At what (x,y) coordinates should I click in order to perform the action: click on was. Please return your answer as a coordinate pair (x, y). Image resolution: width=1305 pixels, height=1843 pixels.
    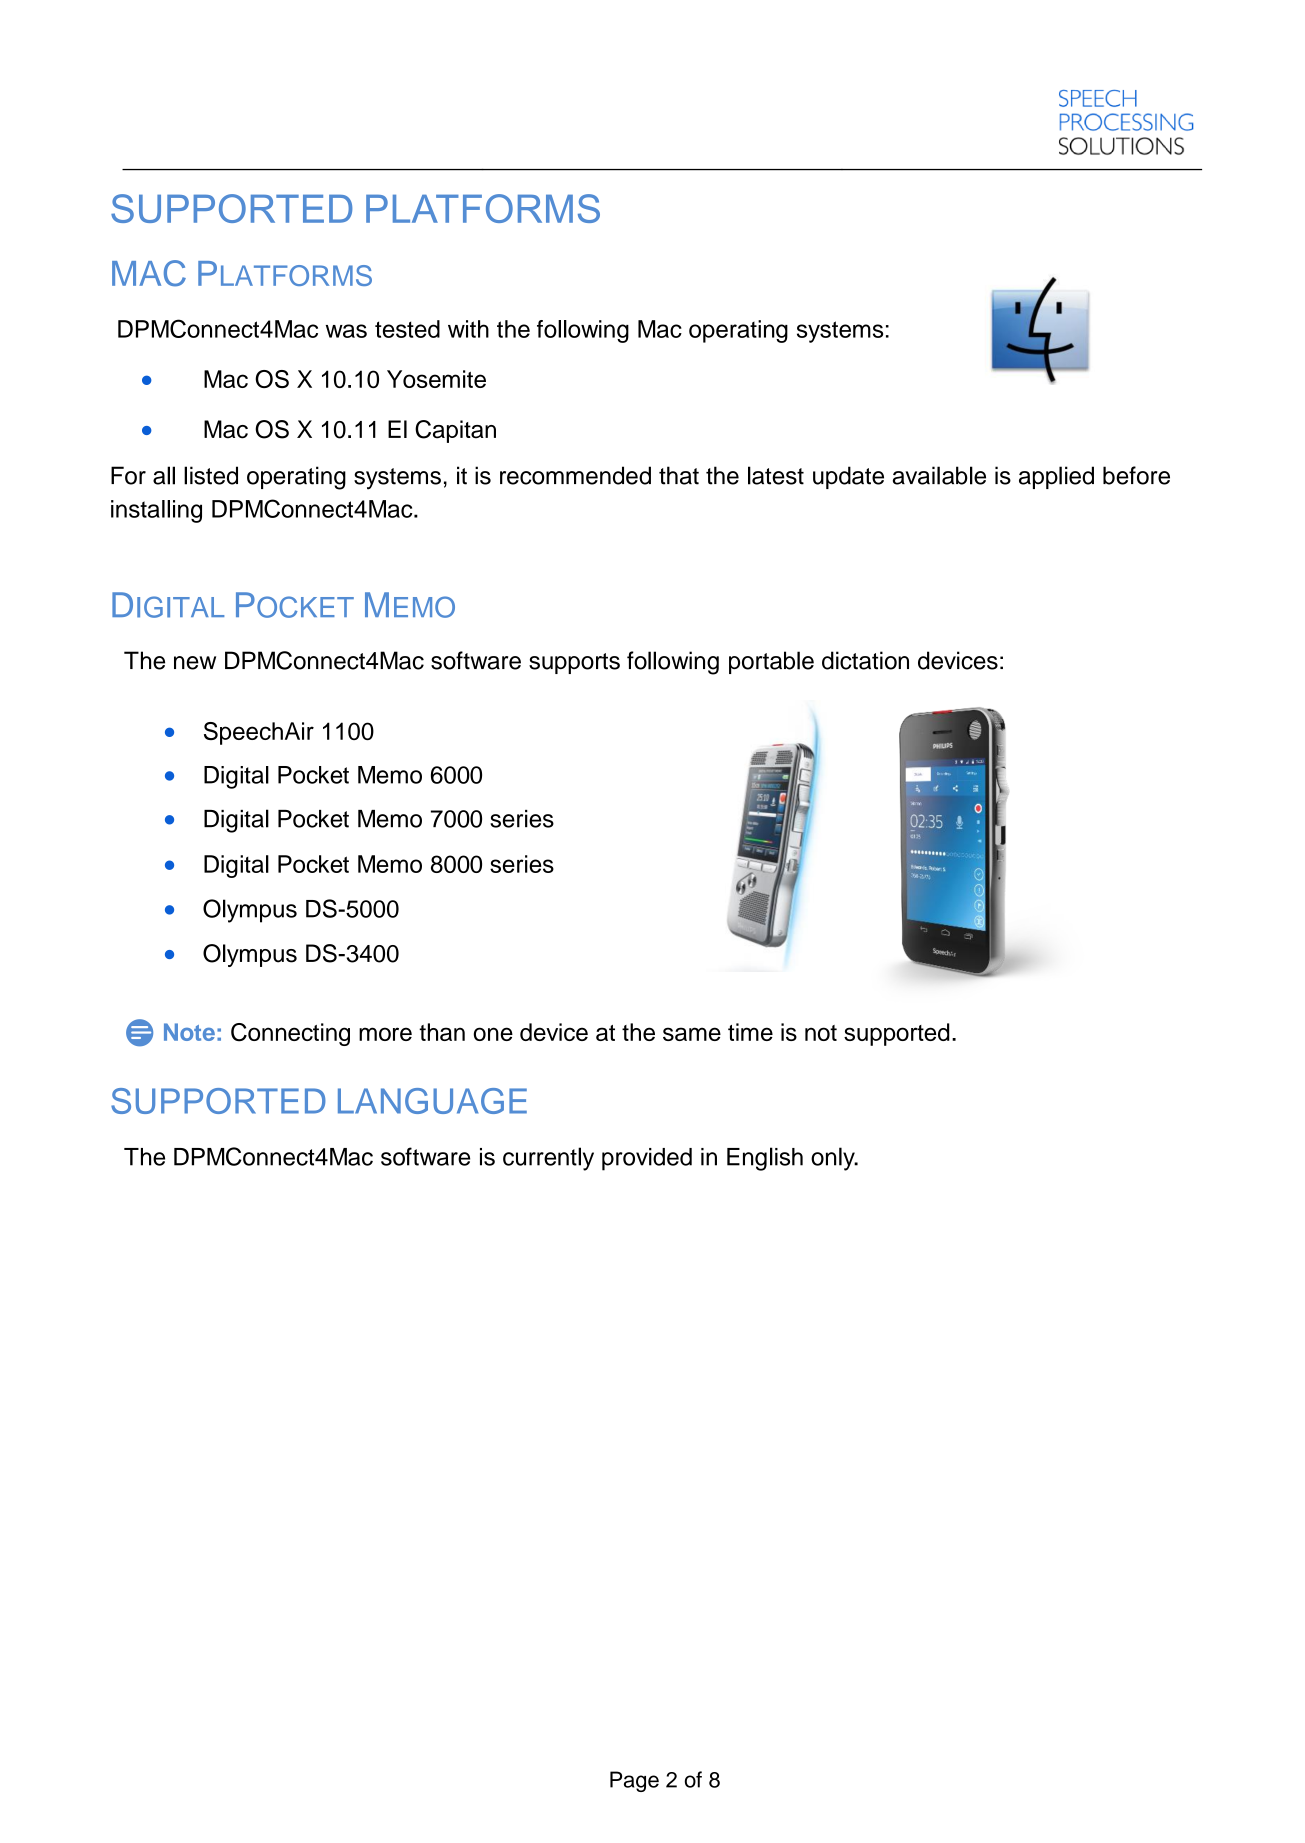
    Looking at the image, I should click on (346, 331).
